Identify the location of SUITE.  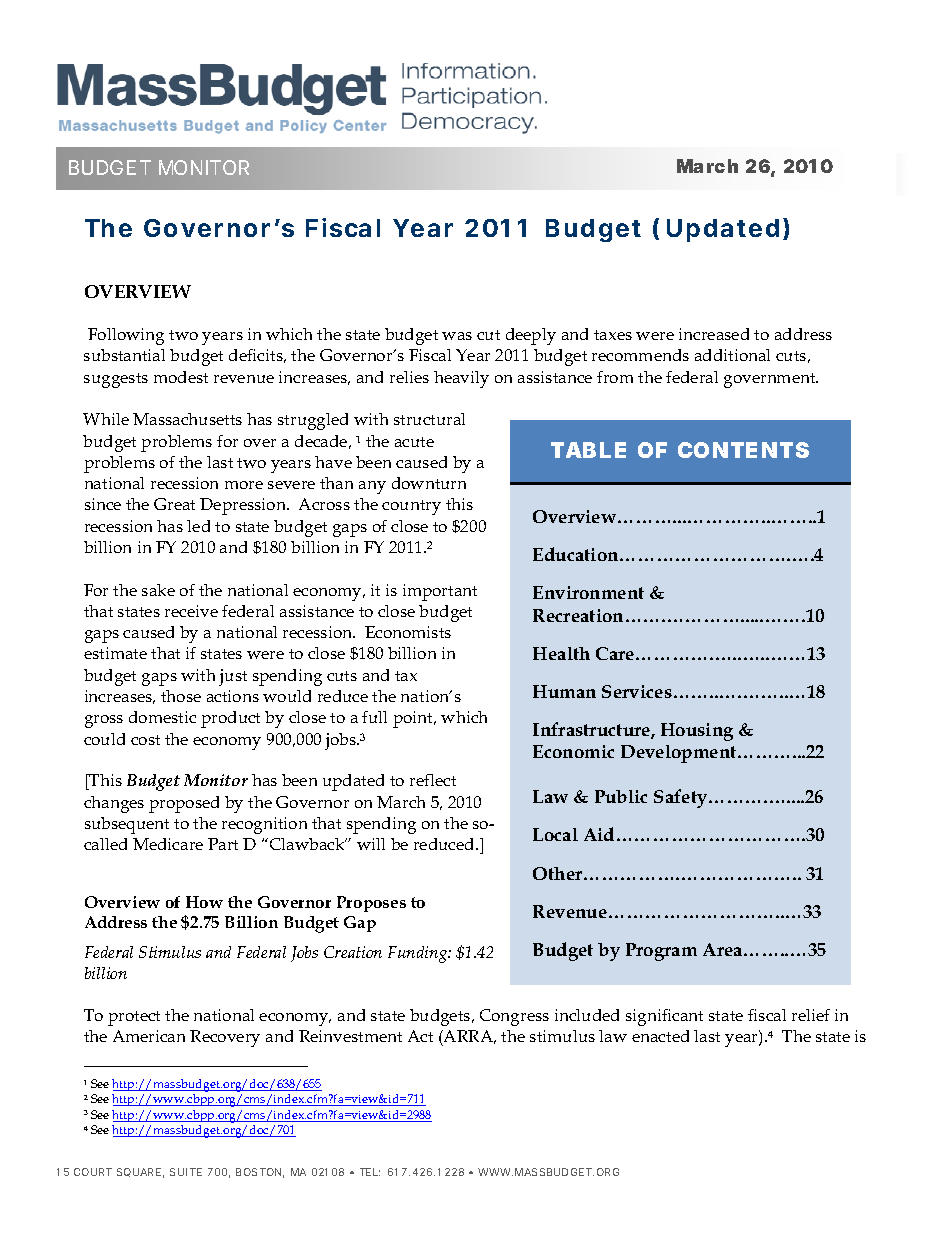
(186, 1172).
